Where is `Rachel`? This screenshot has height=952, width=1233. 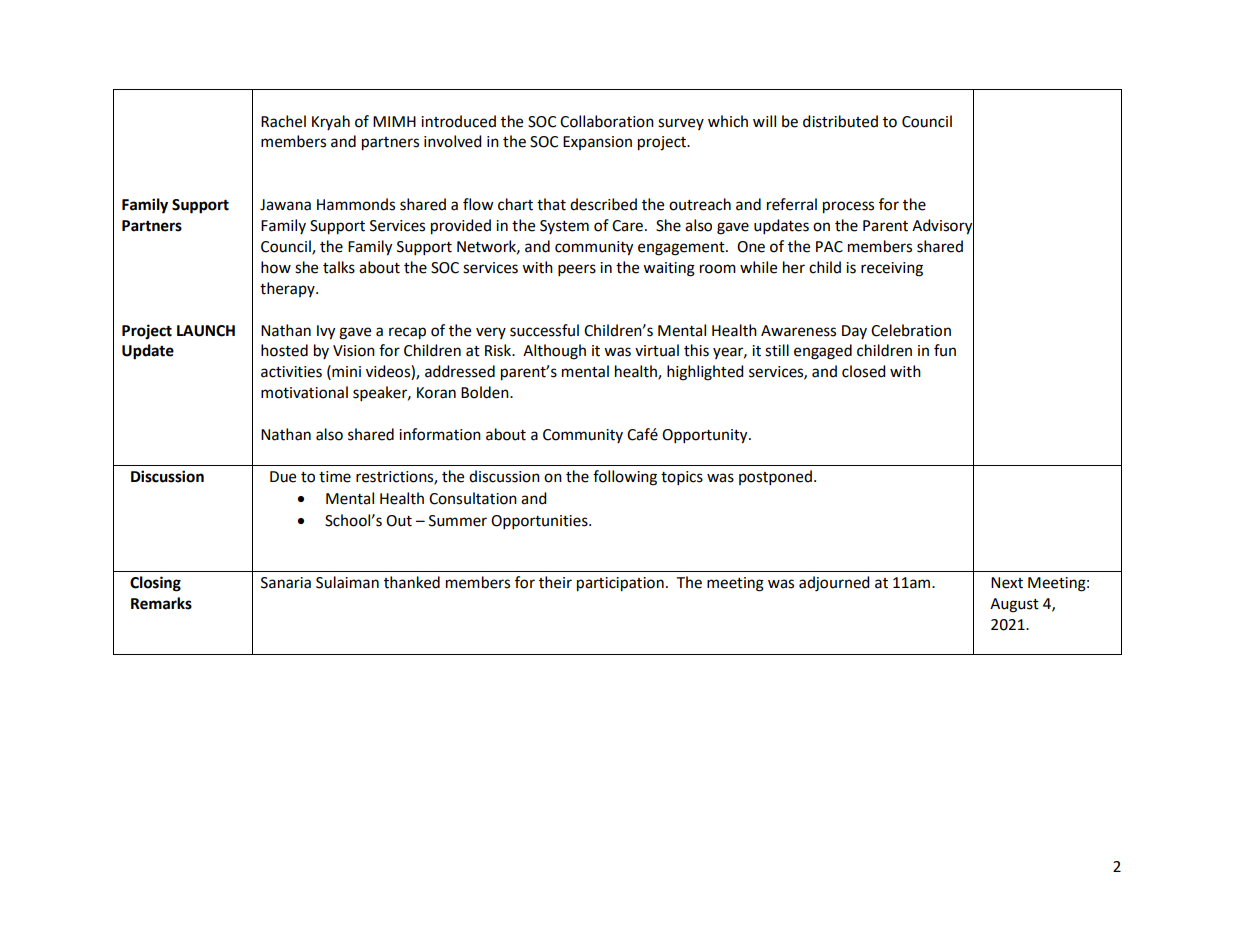 Rachel is located at coordinates (283, 121).
